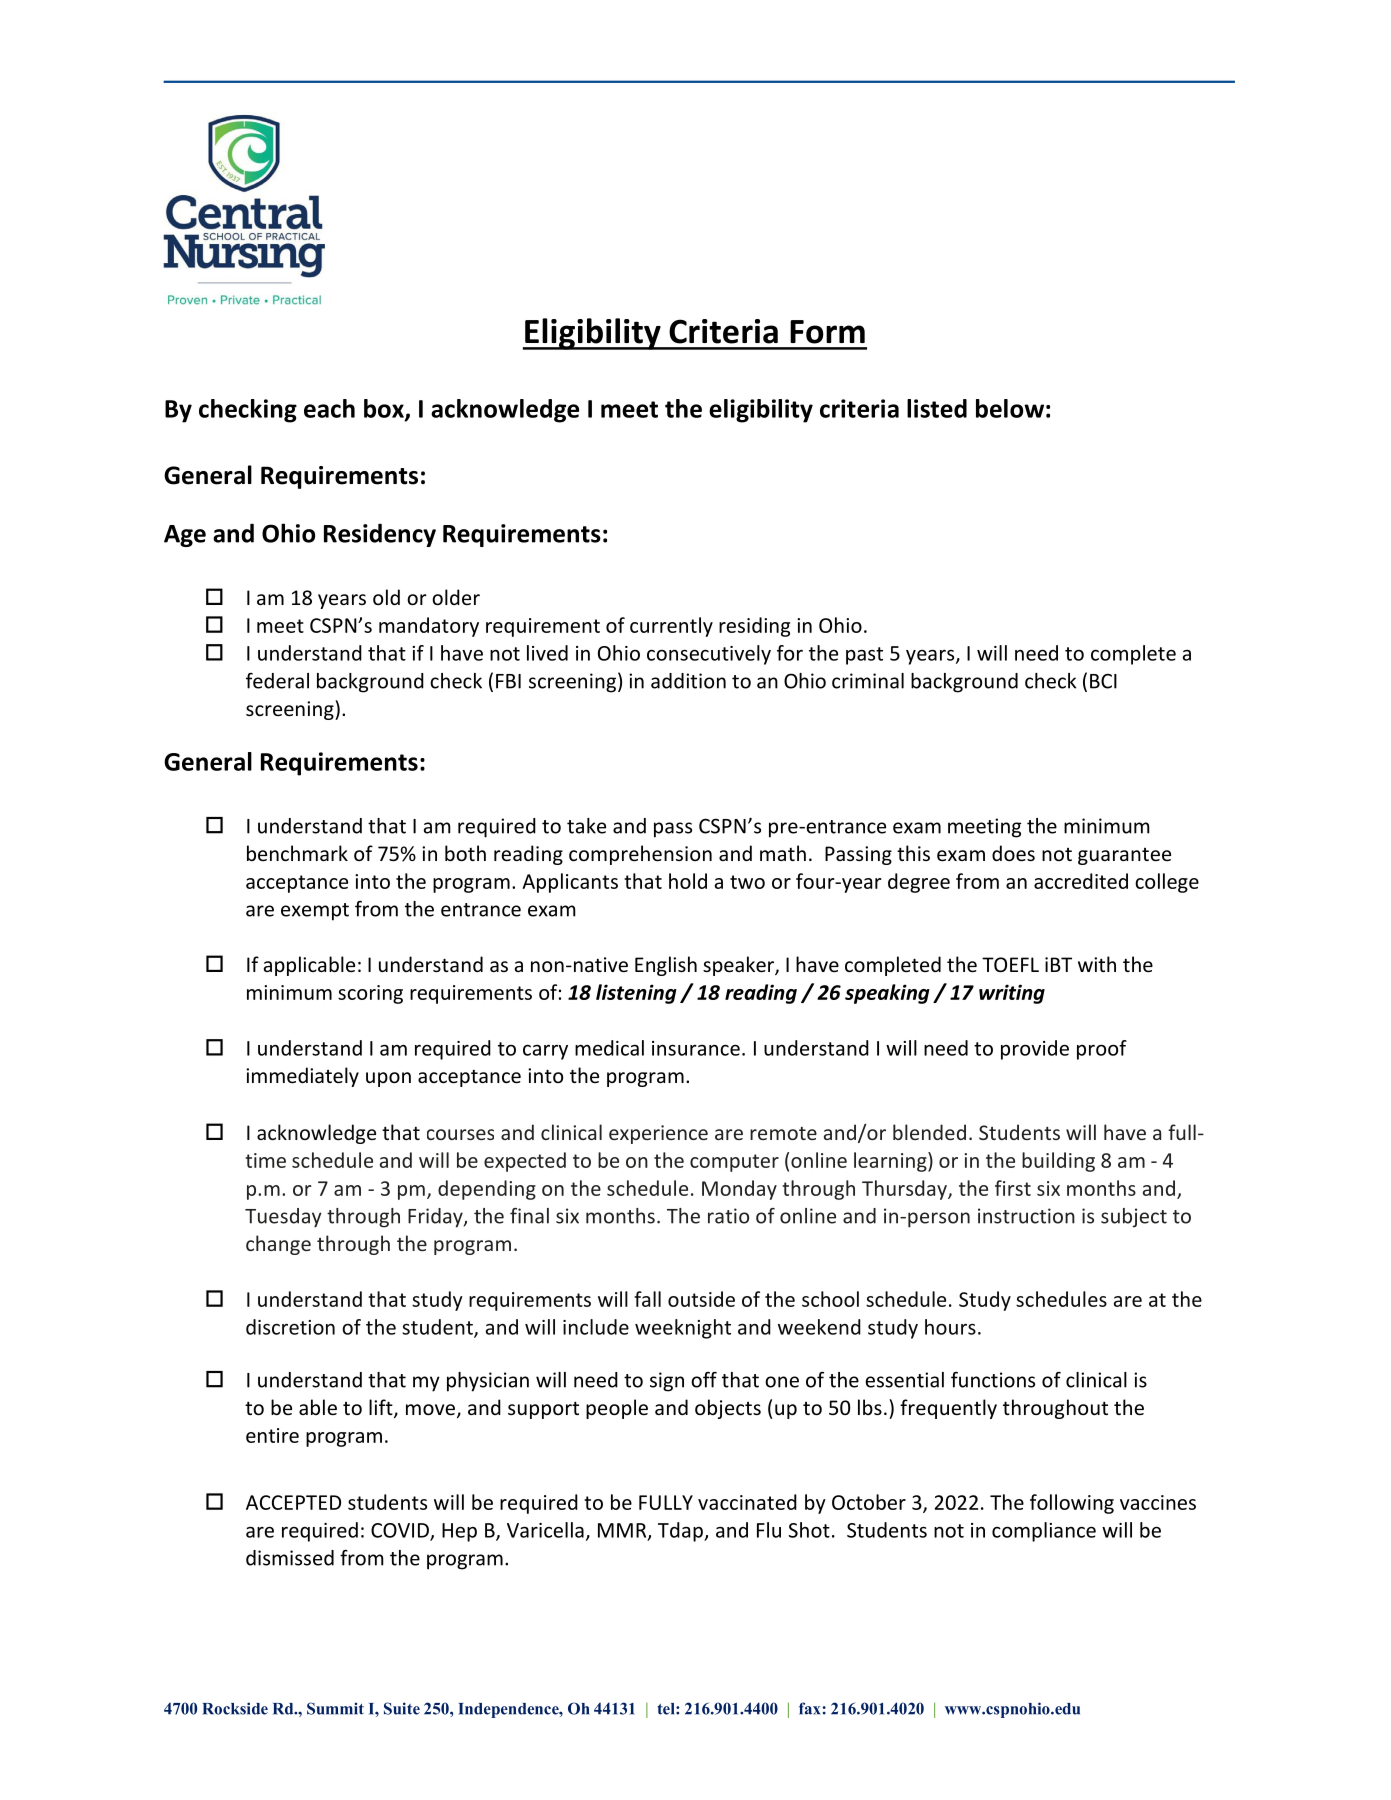 The image size is (1391, 1800). Describe the element at coordinates (827, 332) in the screenshot. I see `Form` at that location.
